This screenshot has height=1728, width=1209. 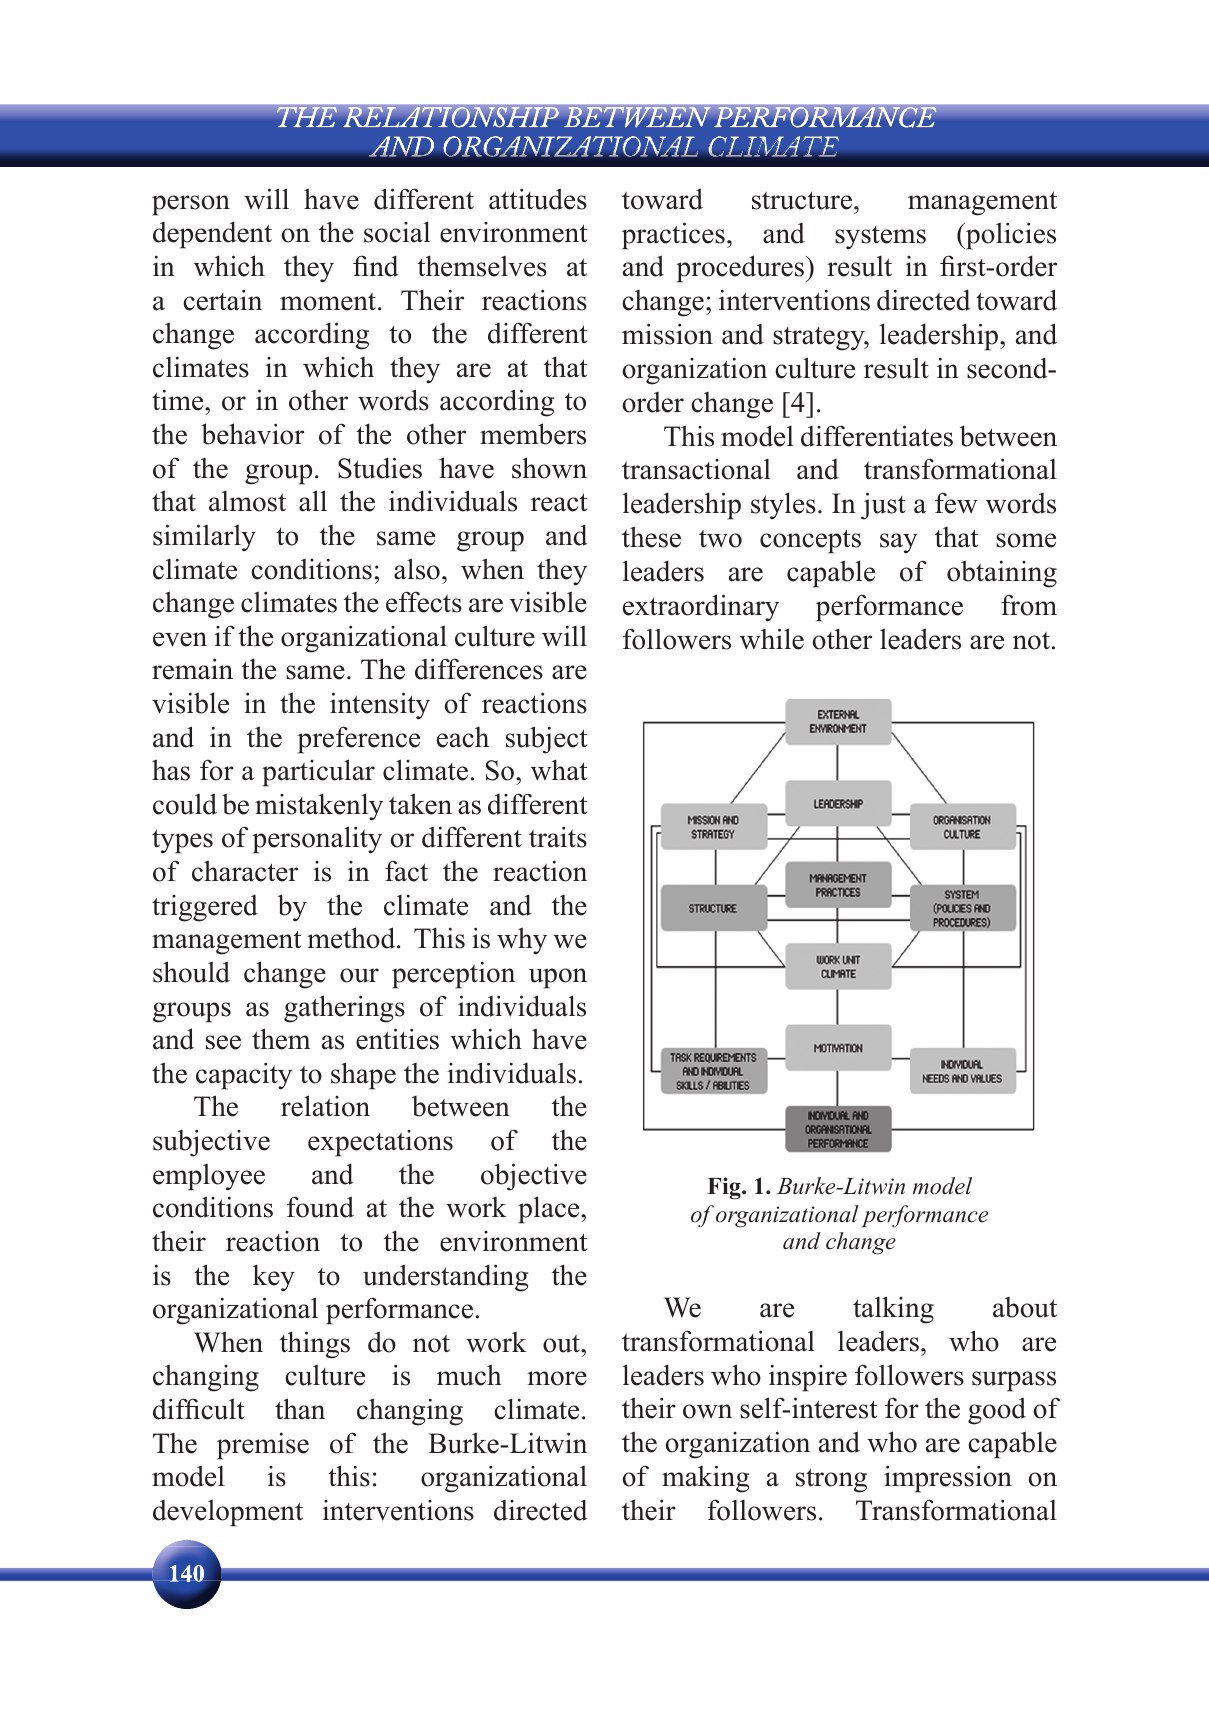 I want to click on practices, so click(x=673, y=236).
